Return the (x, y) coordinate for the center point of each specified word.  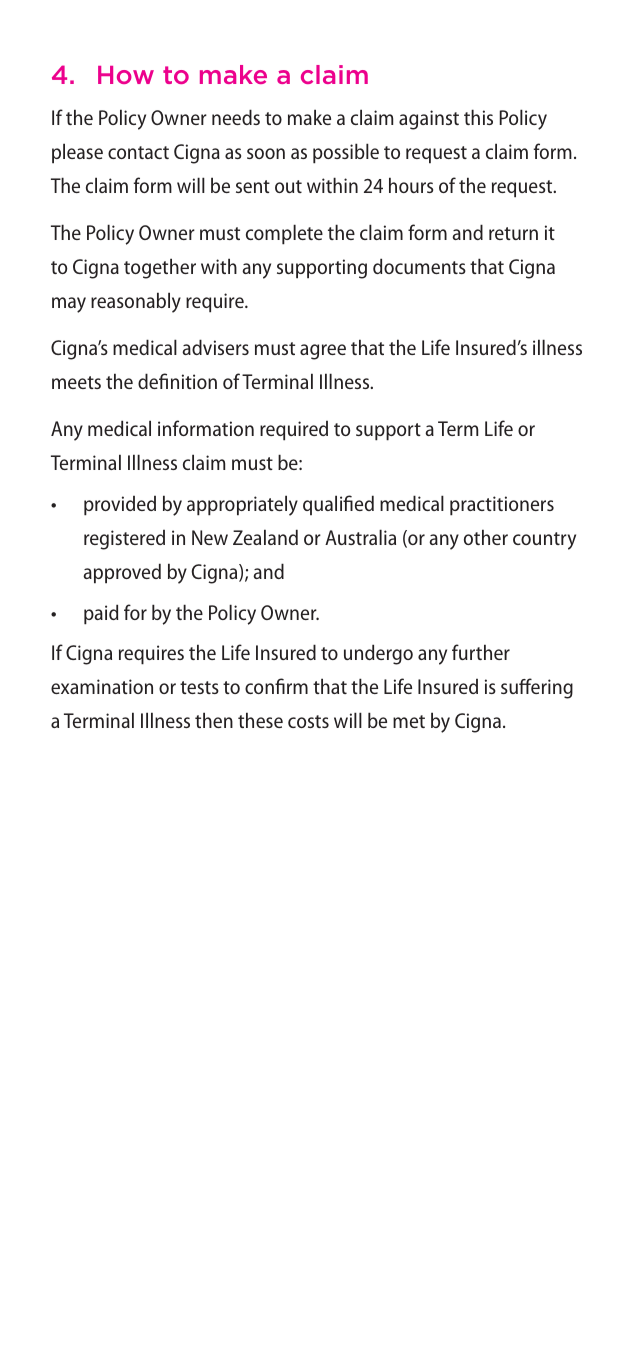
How (126, 75)
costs (308, 721)
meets (76, 382)
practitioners (502, 506)
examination (102, 686)
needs (236, 117)
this (478, 117)
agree (323, 352)
